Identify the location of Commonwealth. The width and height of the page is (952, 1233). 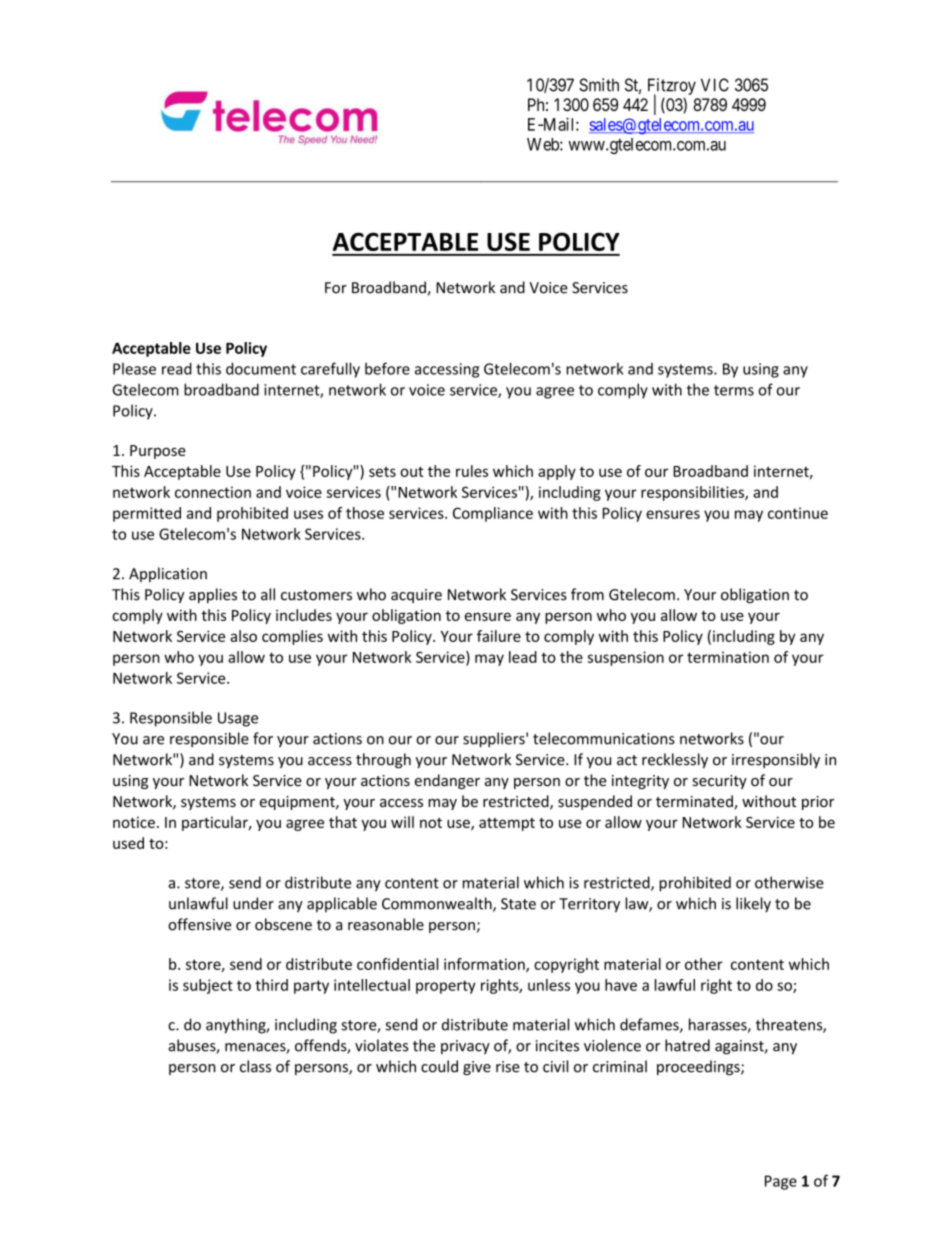
(438, 904).
